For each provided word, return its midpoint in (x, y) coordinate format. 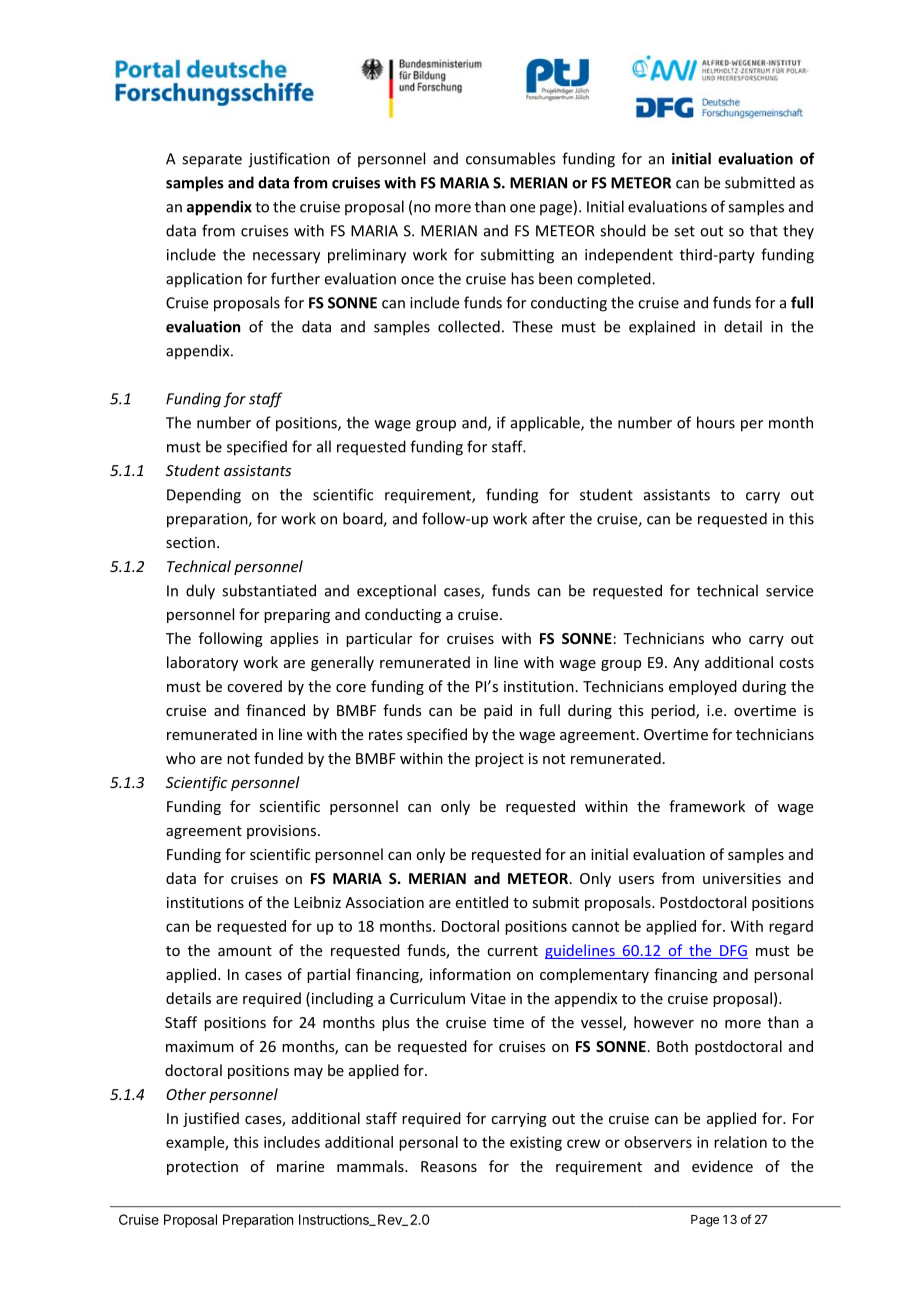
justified (211, 1119)
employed (703, 687)
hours (716, 422)
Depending (204, 496)
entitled (482, 902)
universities (742, 878)
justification (289, 160)
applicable (546, 424)
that (764, 230)
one (522, 208)
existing (536, 1143)
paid (498, 711)
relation (740, 1142)
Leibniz (317, 902)
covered (254, 686)
